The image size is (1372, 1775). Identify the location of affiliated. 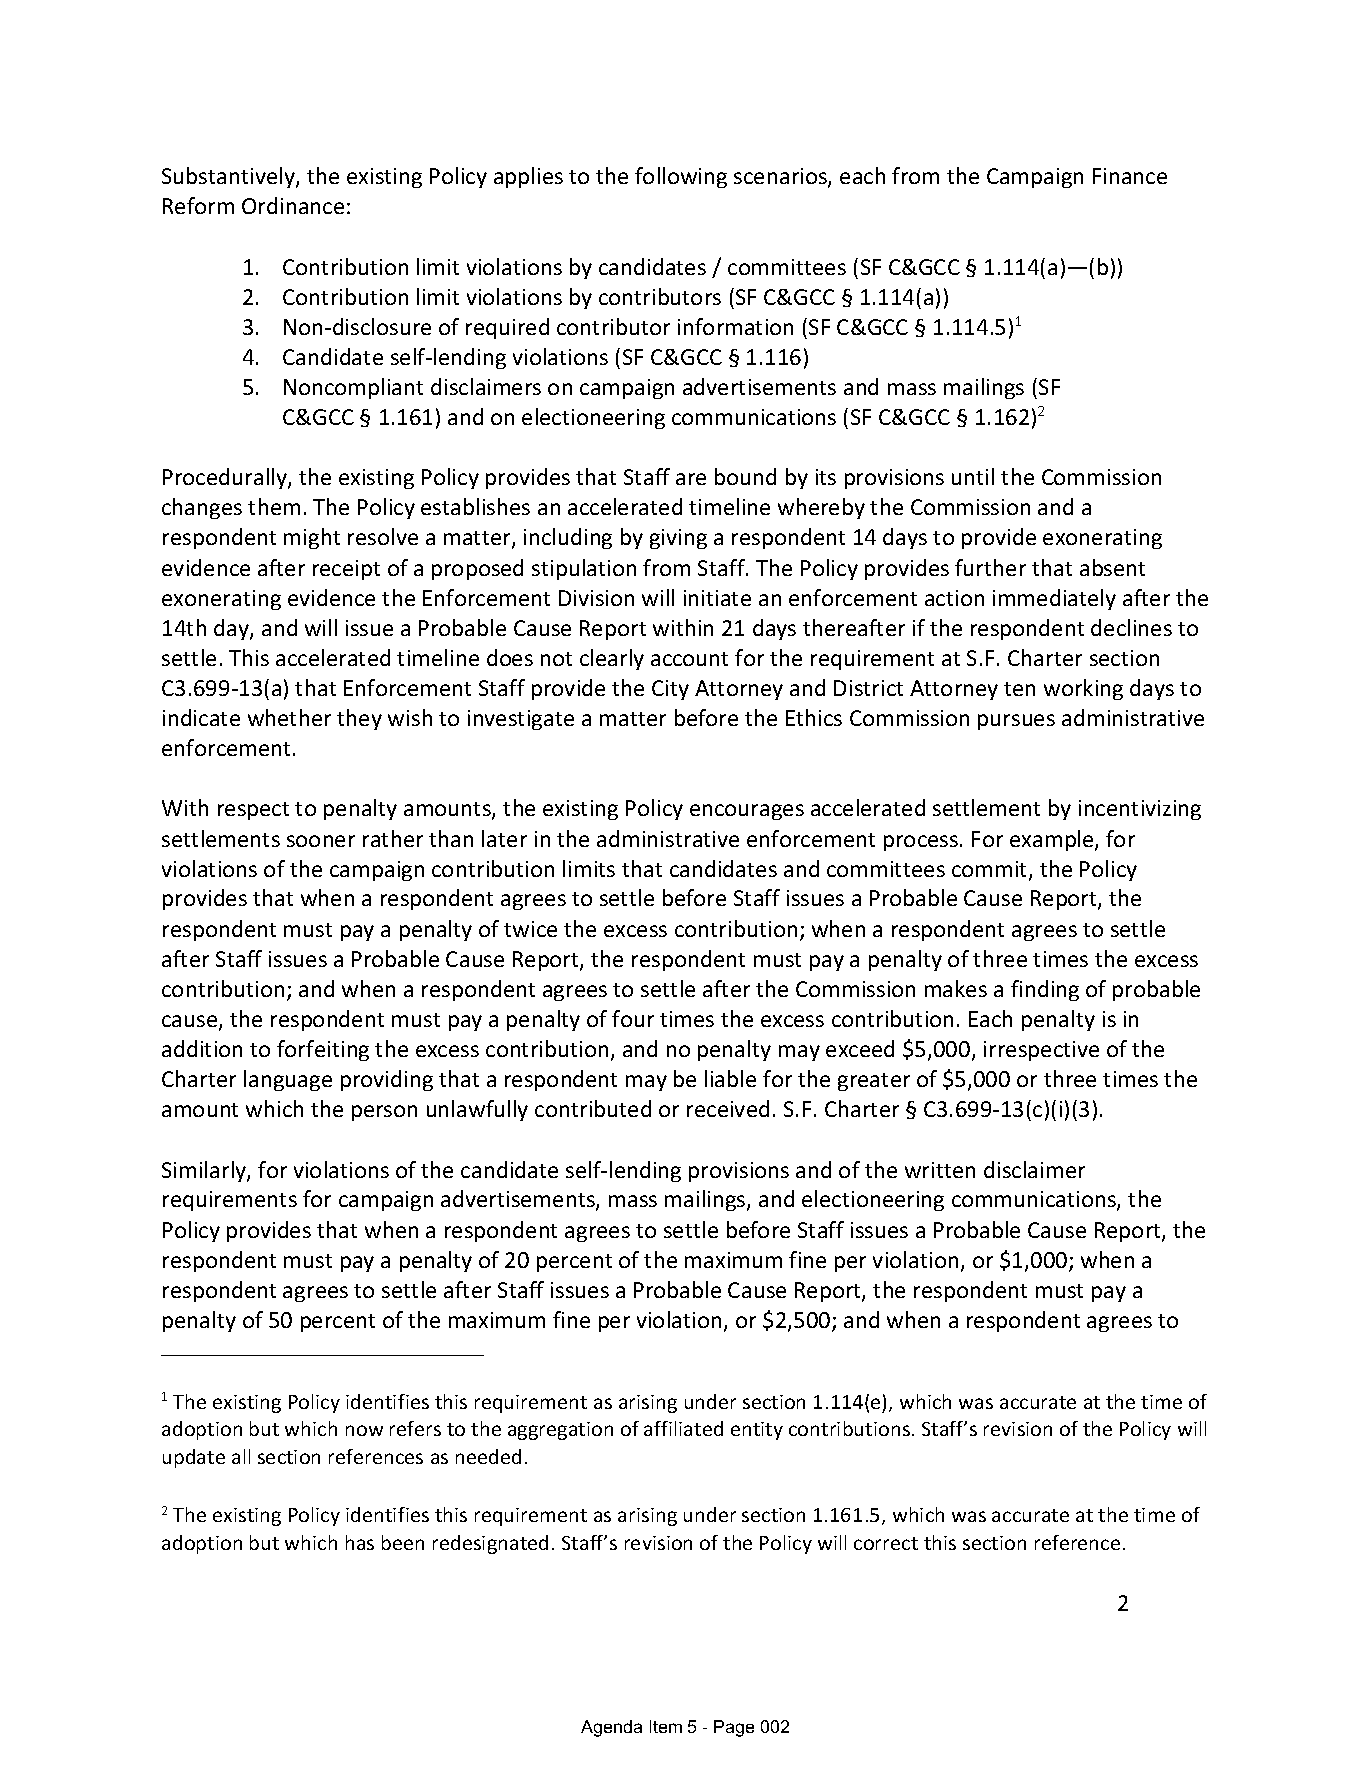
(683, 1428).
